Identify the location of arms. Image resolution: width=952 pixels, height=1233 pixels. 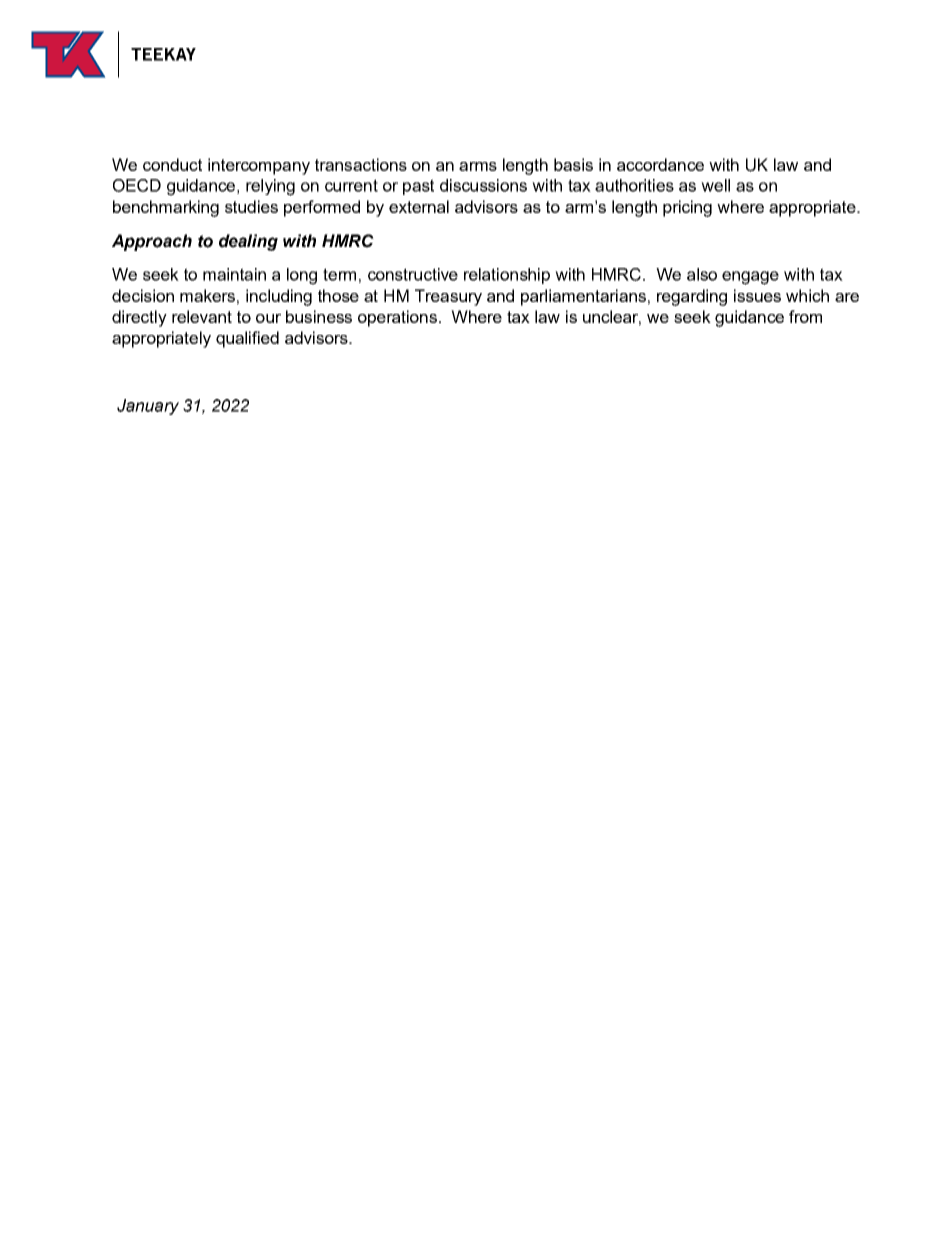
(478, 166).
